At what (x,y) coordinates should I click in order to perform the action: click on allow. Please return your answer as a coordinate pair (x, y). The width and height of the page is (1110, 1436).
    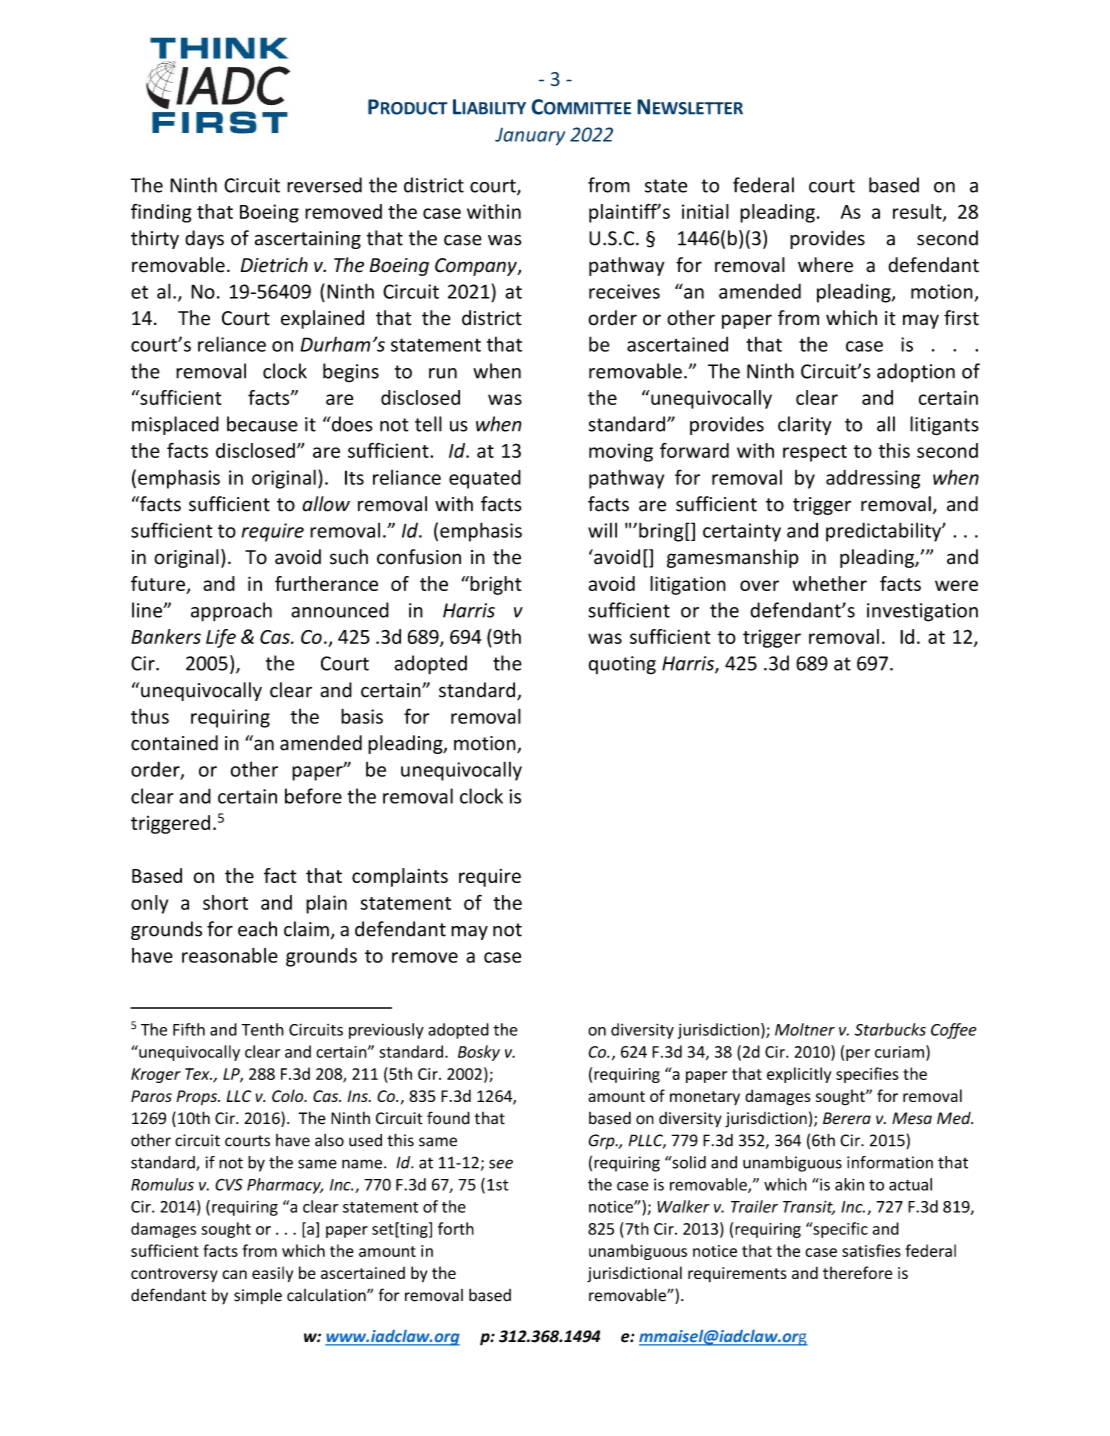
    Looking at the image, I should click on (326, 504).
